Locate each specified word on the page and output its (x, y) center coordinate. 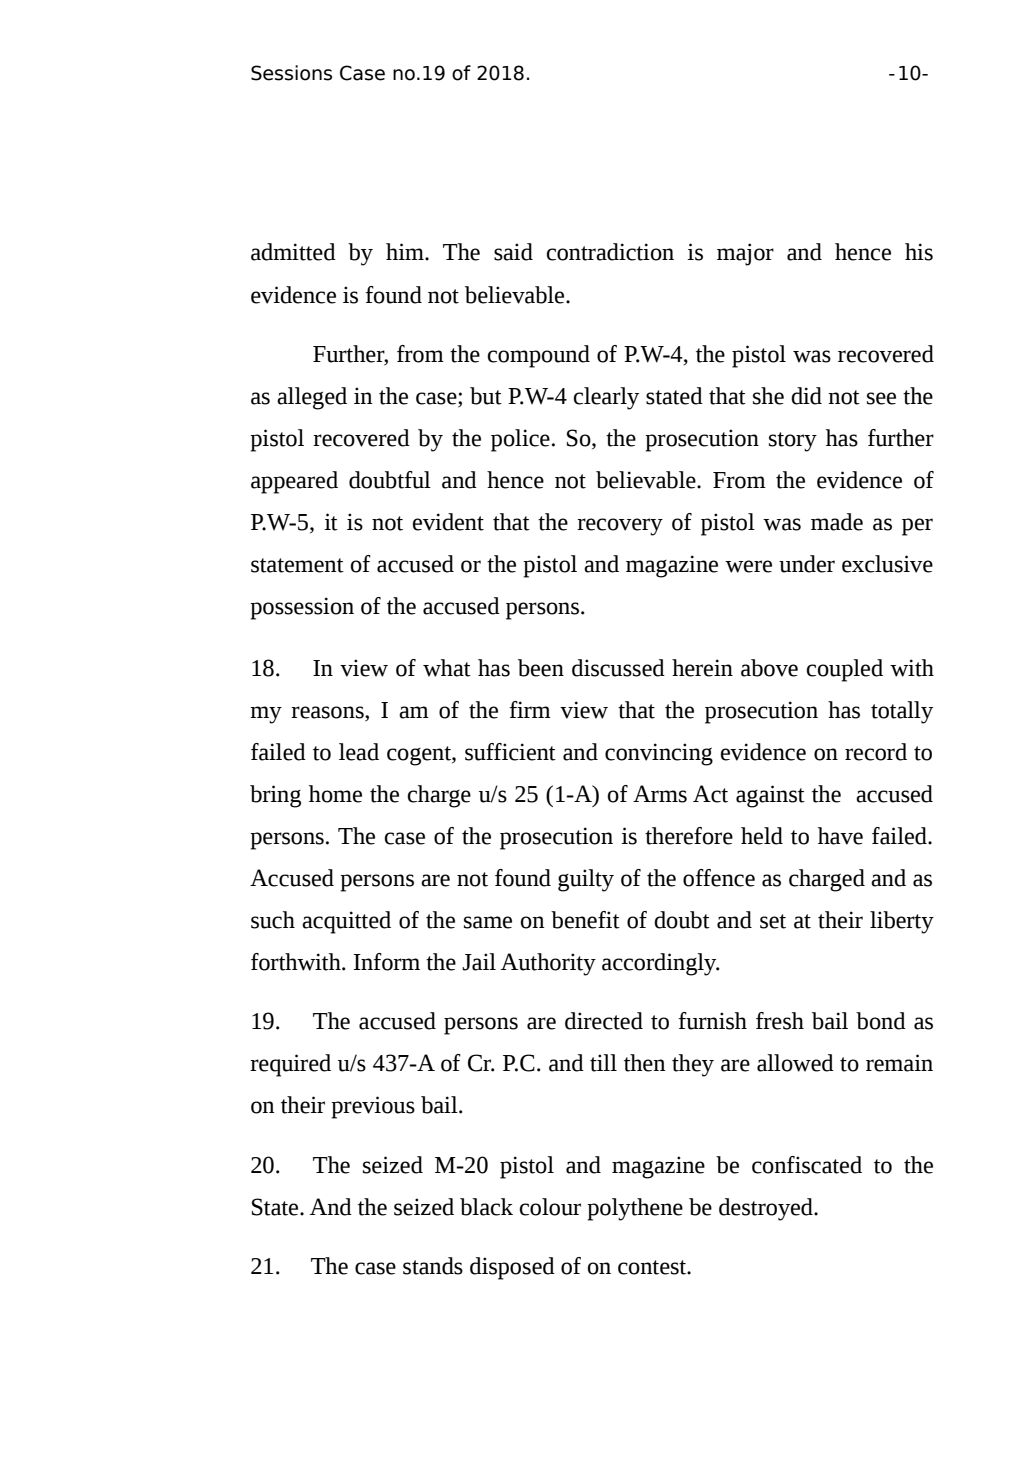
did (806, 396)
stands (433, 1266)
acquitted (346, 922)
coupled (845, 670)
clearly (606, 398)
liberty (902, 922)
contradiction (610, 252)
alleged (312, 398)
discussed (618, 668)
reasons (328, 713)
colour (550, 1207)
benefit (585, 920)
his (919, 252)
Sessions (291, 73)
